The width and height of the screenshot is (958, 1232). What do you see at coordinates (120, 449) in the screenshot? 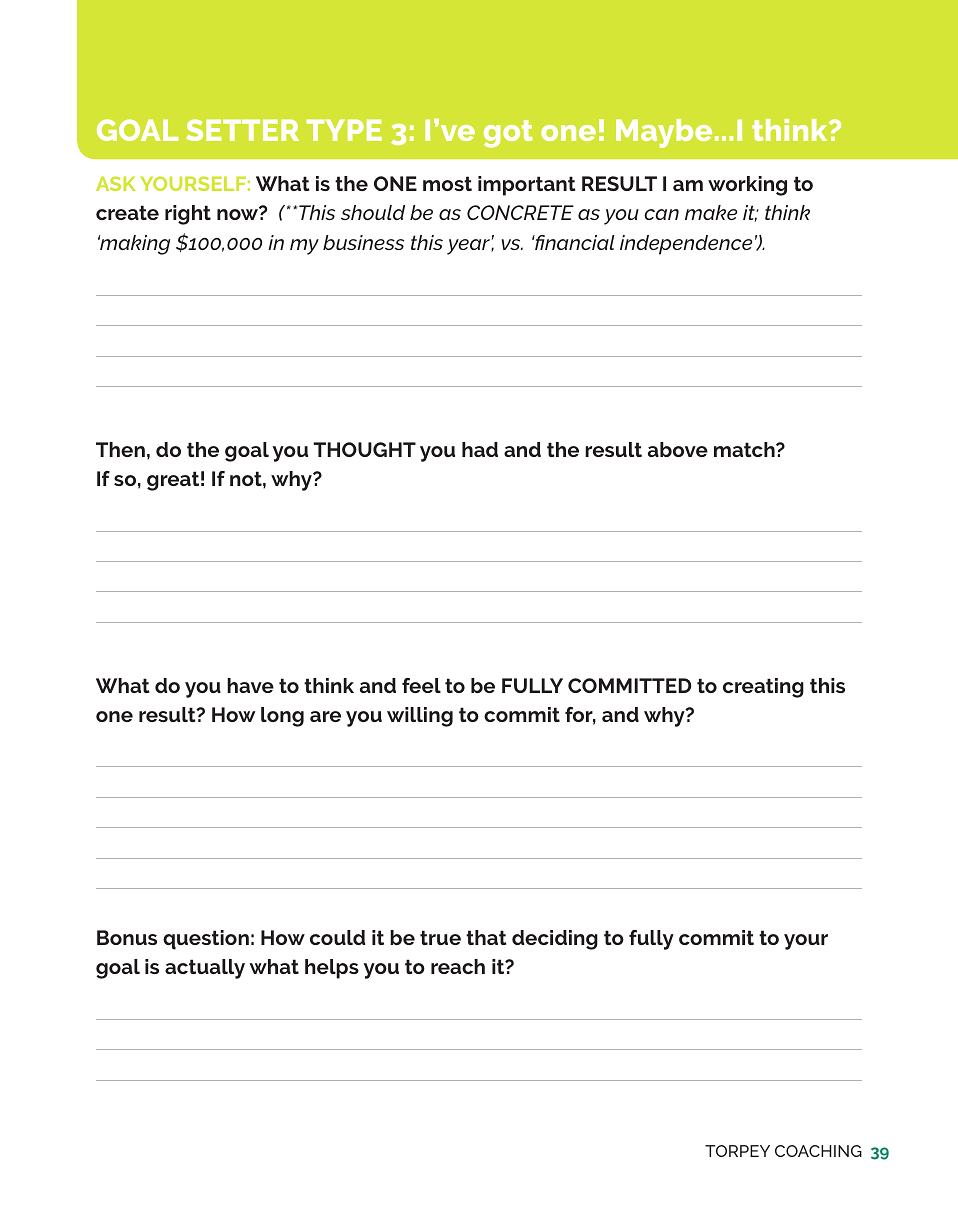
I see `Then` at bounding box center [120, 449].
